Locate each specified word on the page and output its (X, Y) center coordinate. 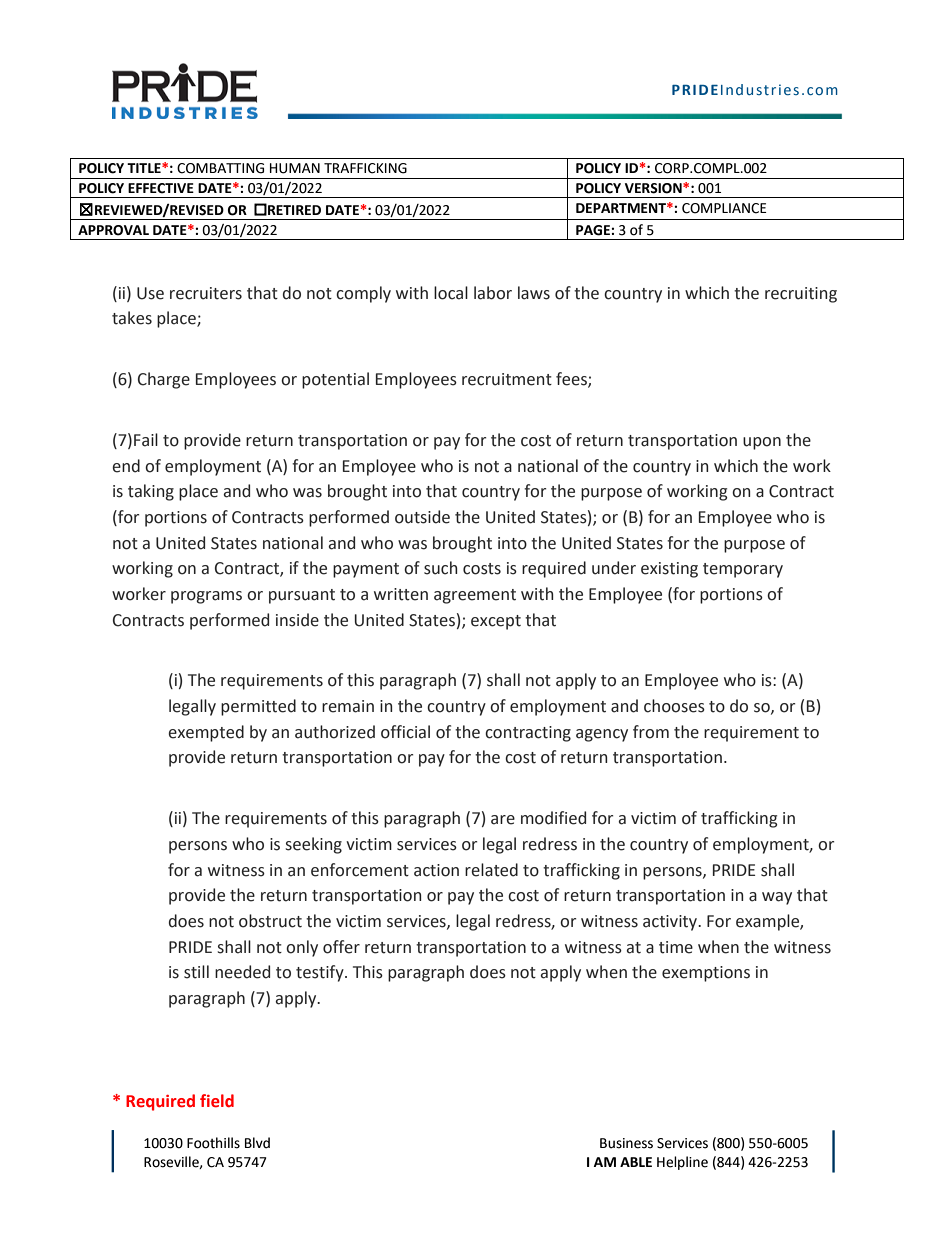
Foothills (213, 1143)
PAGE (594, 230)
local (451, 293)
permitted (258, 707)
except (496, 622)
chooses (674, 706)
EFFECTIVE (161, 188)
